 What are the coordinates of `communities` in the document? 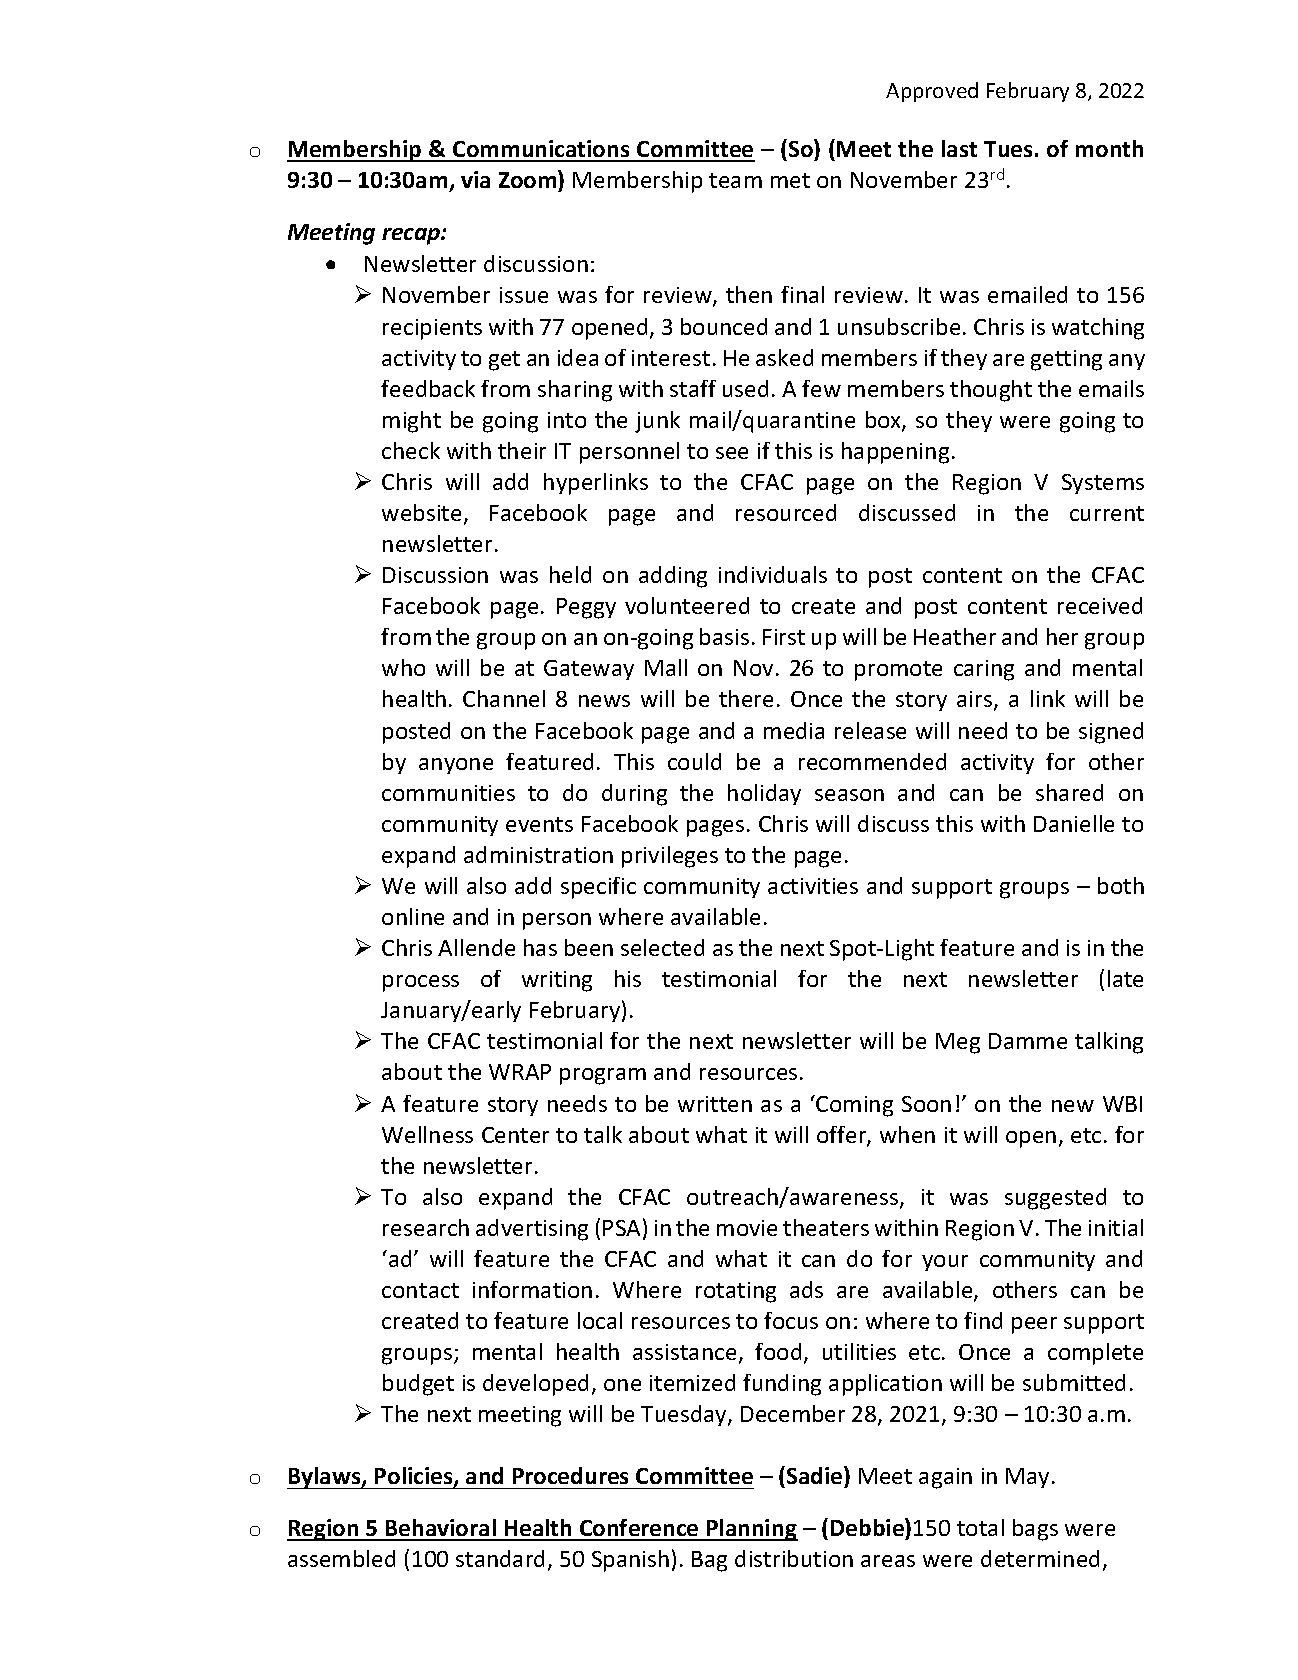 It's located at (448, 793).
